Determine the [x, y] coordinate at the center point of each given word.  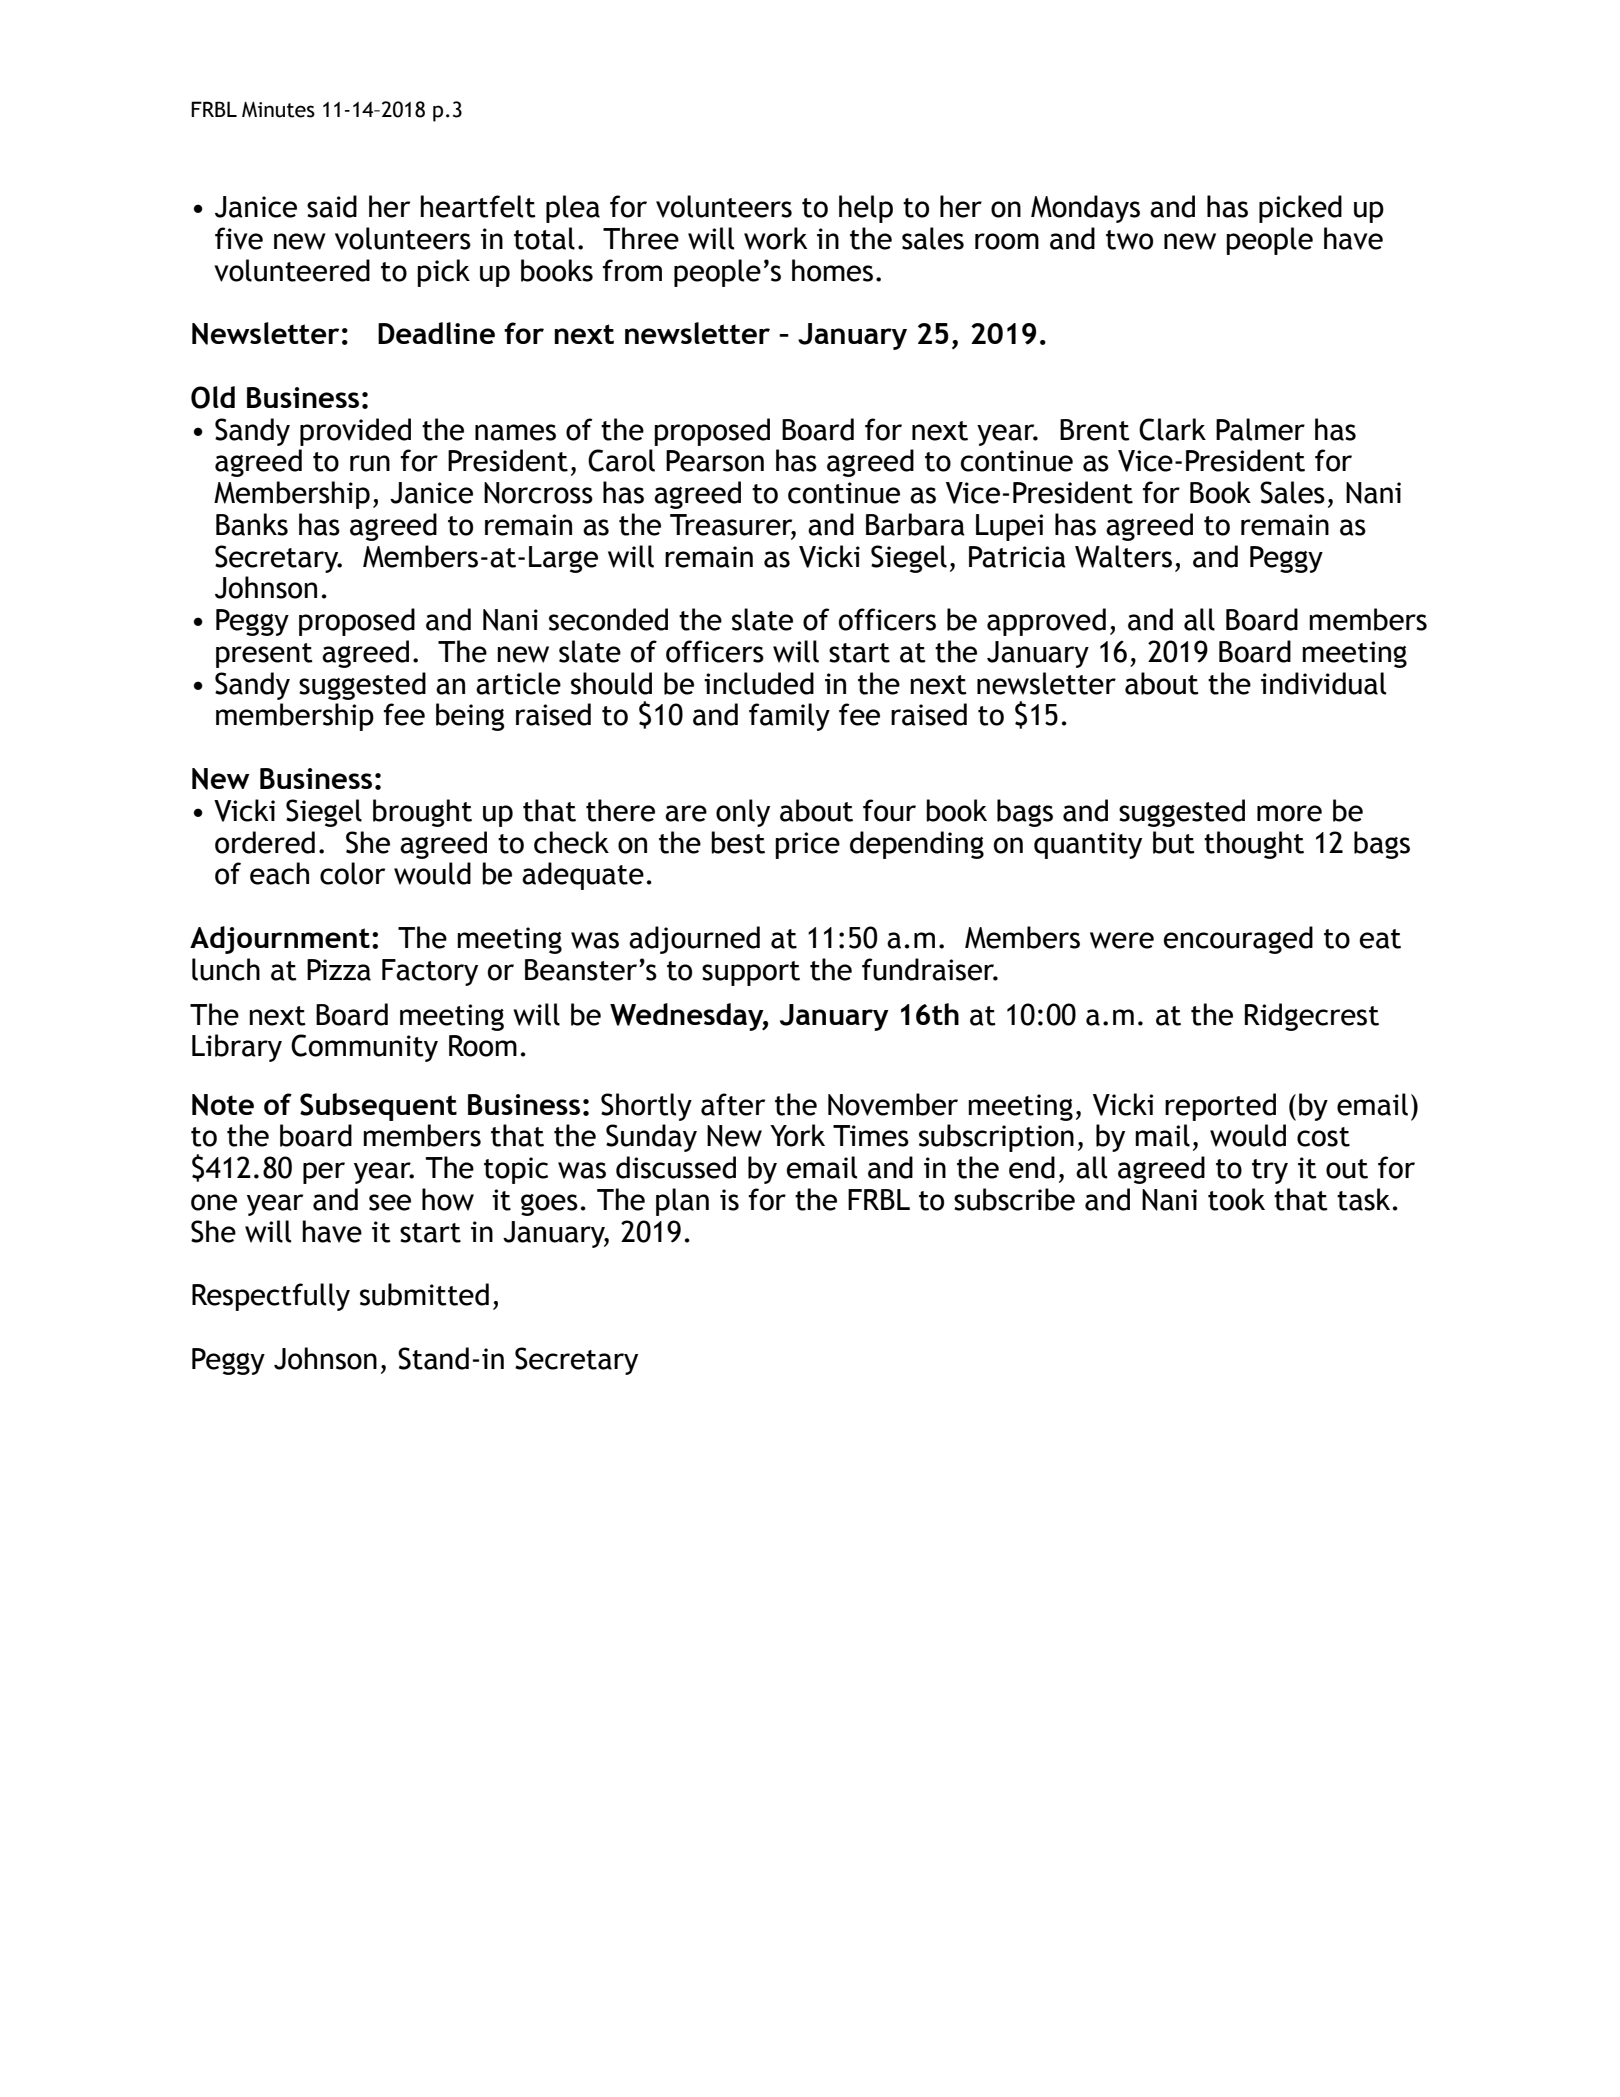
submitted [424, 1294]
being [470, 717]
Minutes [278, 110]
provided [355, 432]
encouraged [1238, 940]
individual [1323, 683]
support [751, 973]
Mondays [1085, 209]
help [866, 209]
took [1236, 1199]
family [789, 717]
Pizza [339, 970]
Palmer [1260, 429]
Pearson [715, 461]
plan [682, 1202]
